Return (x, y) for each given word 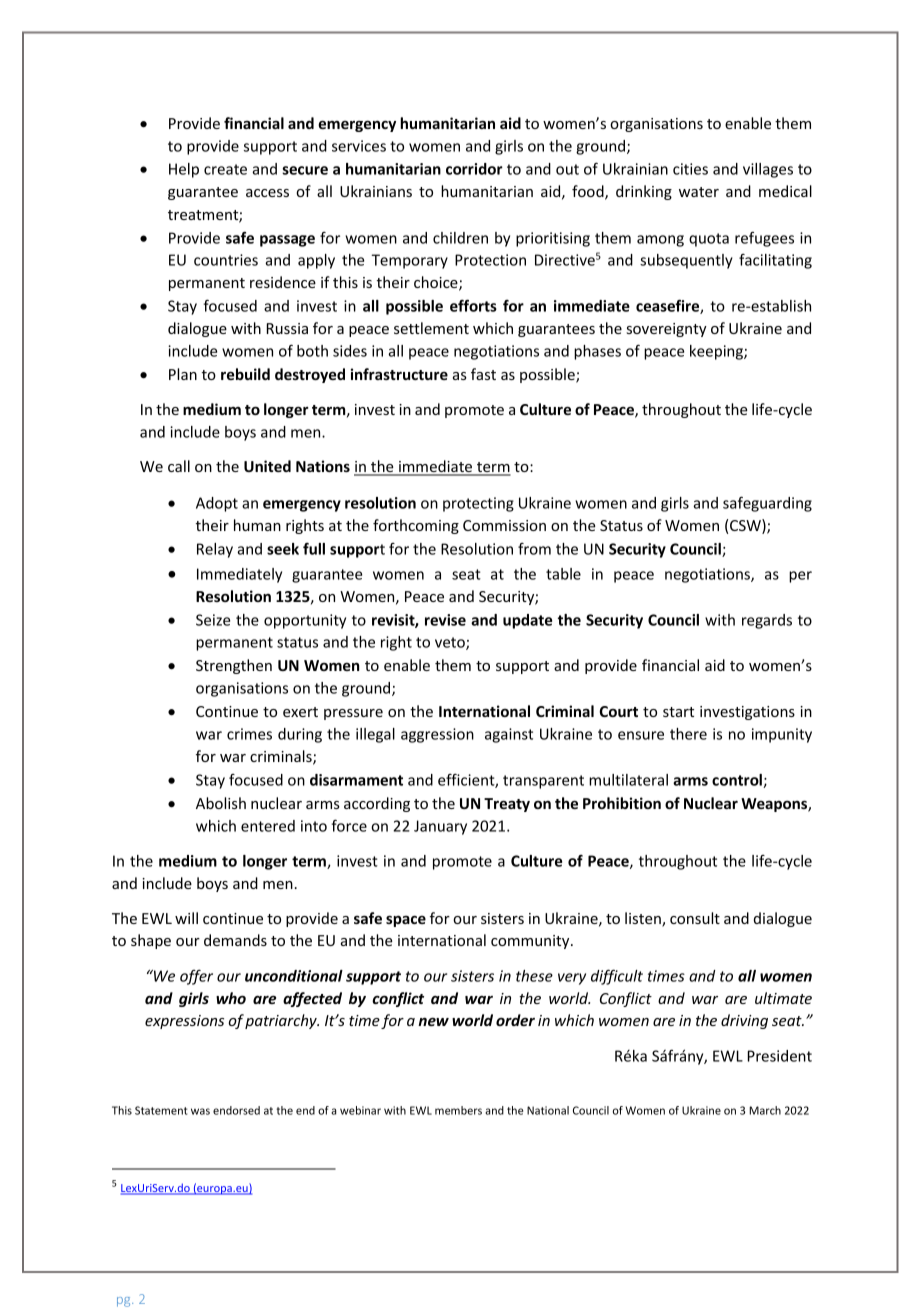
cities (690, 169)
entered (268, 826)
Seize (213, 620)
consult (695, 918)
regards (767, 621)
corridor (474, 169)
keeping (717, 352)
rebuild (245, 374)
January (440, 827)
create (225, 169)
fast (483, 374)
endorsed (236, 1110)
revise (445, 620)
